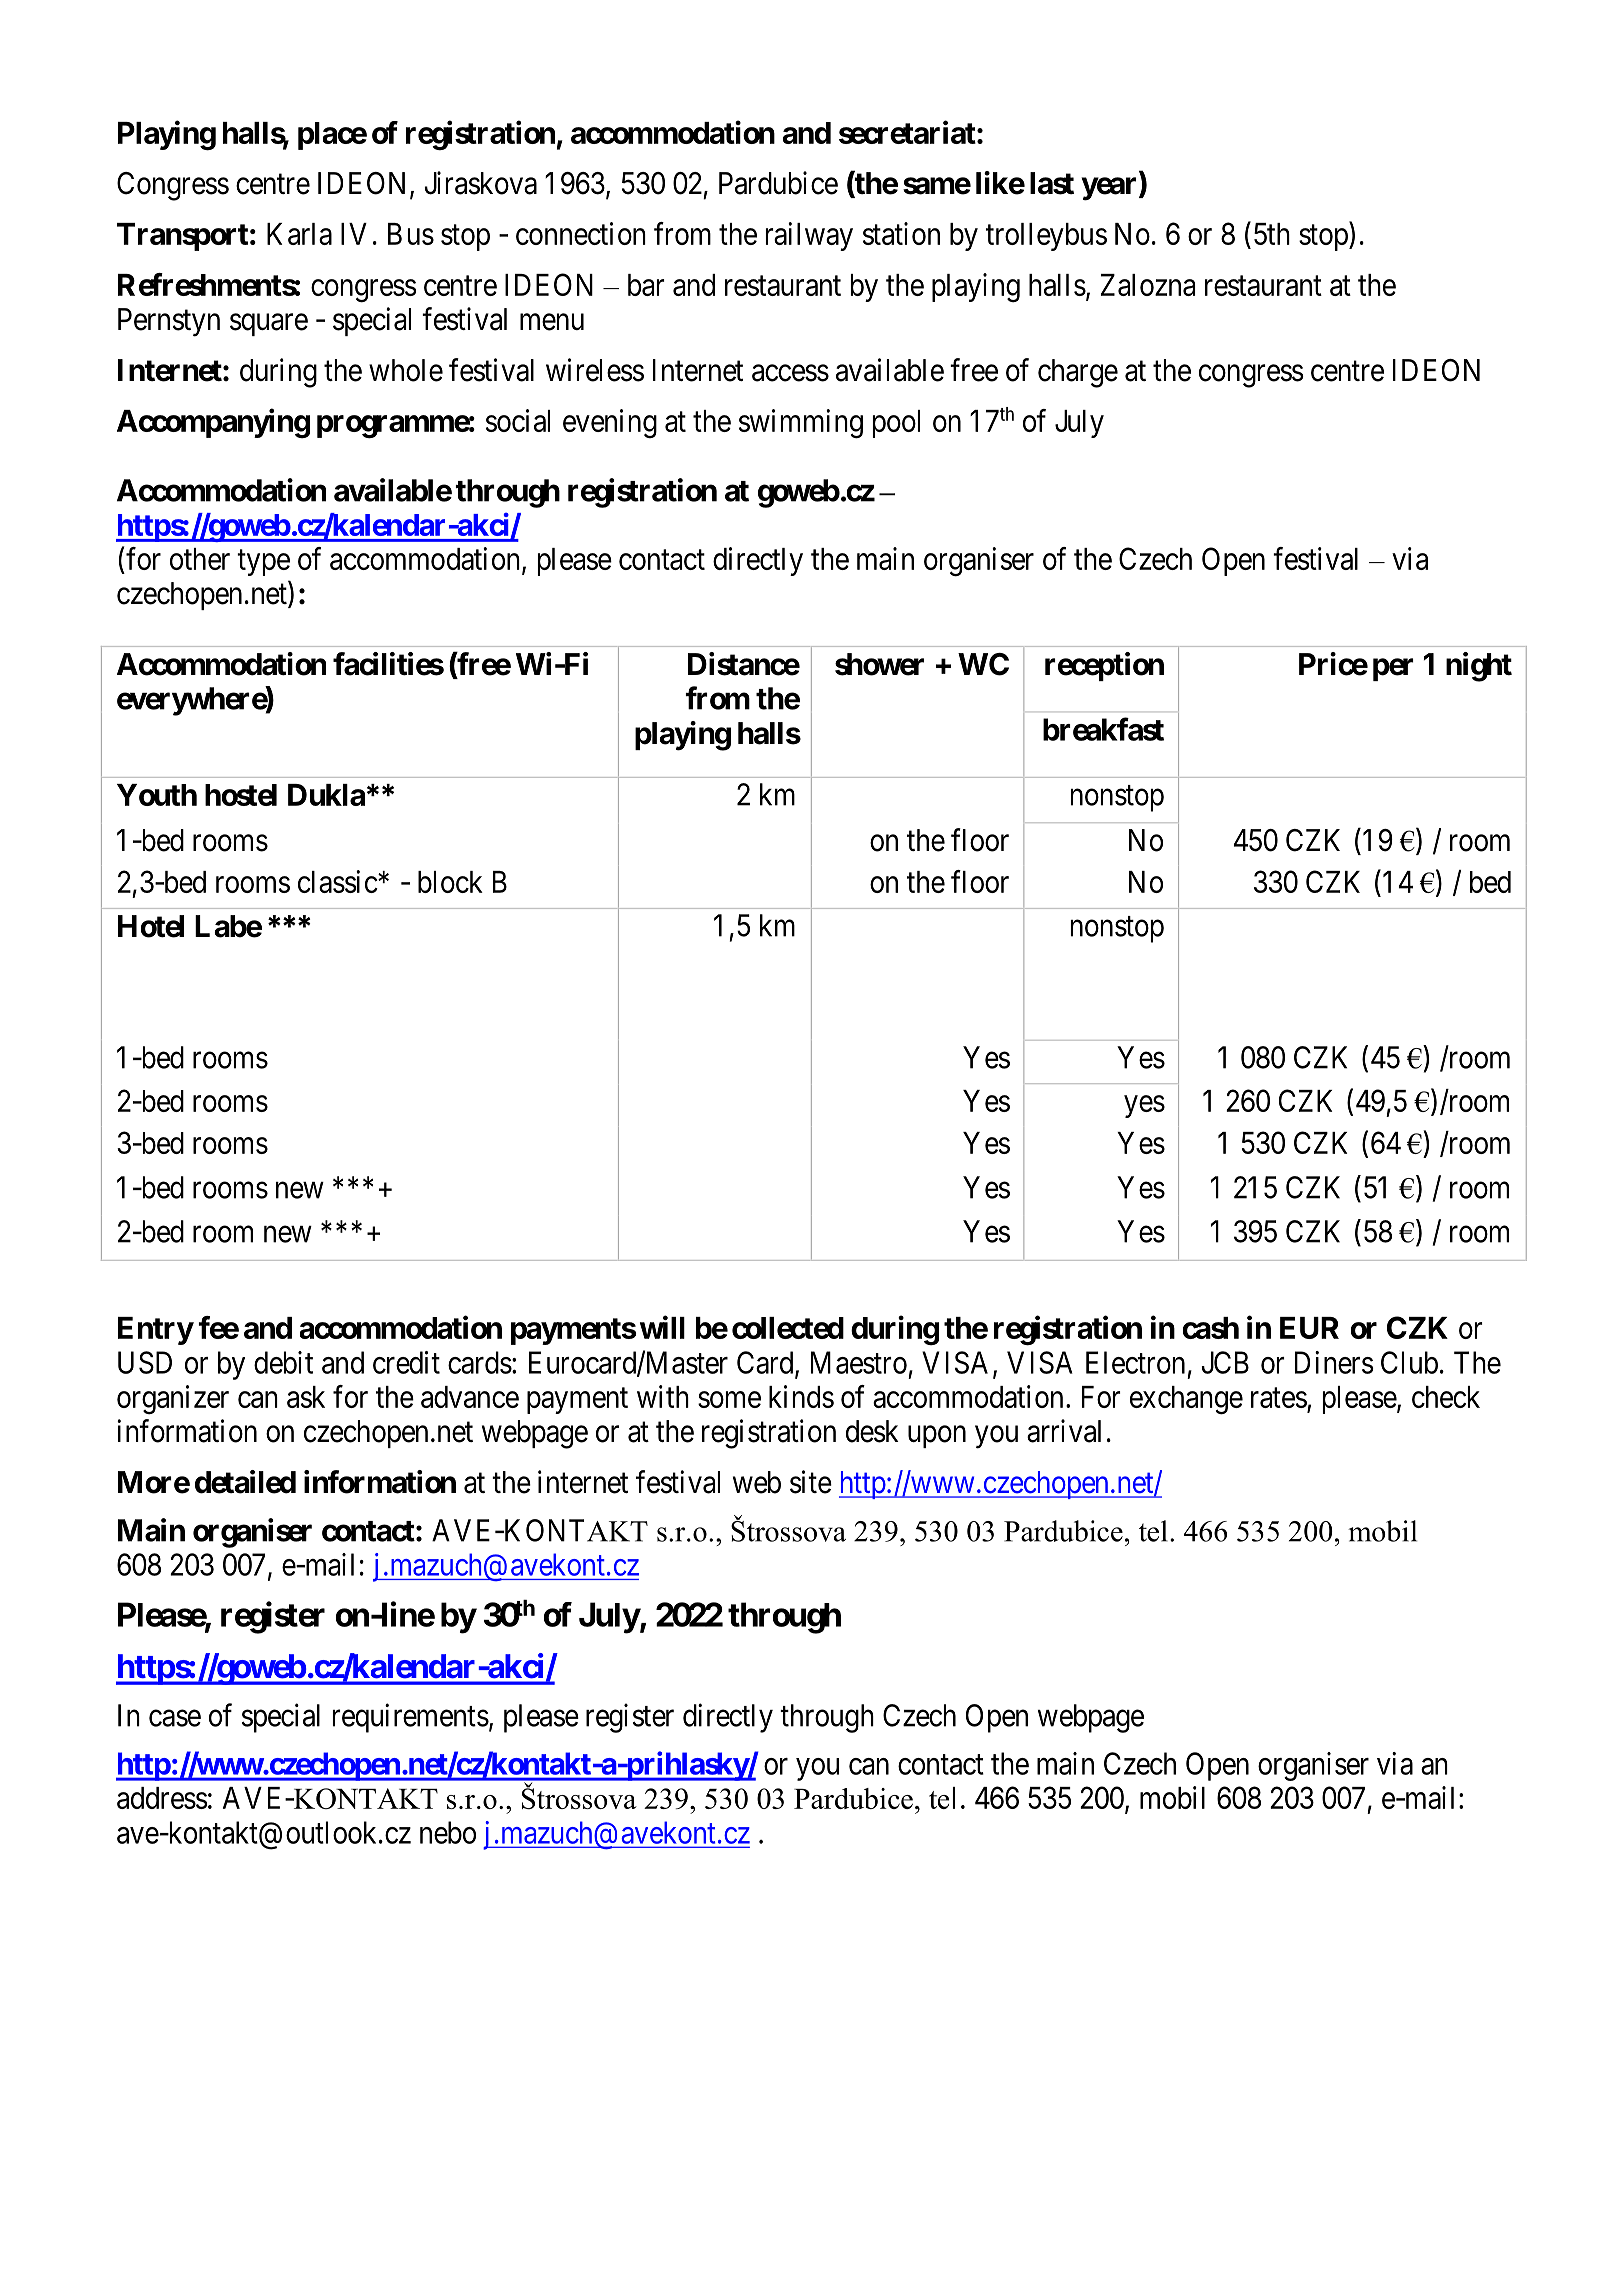 This image has width=1622, height=2294. Describe the element at coordinates (283, 1362) in the image. I see `debit` at that location.
